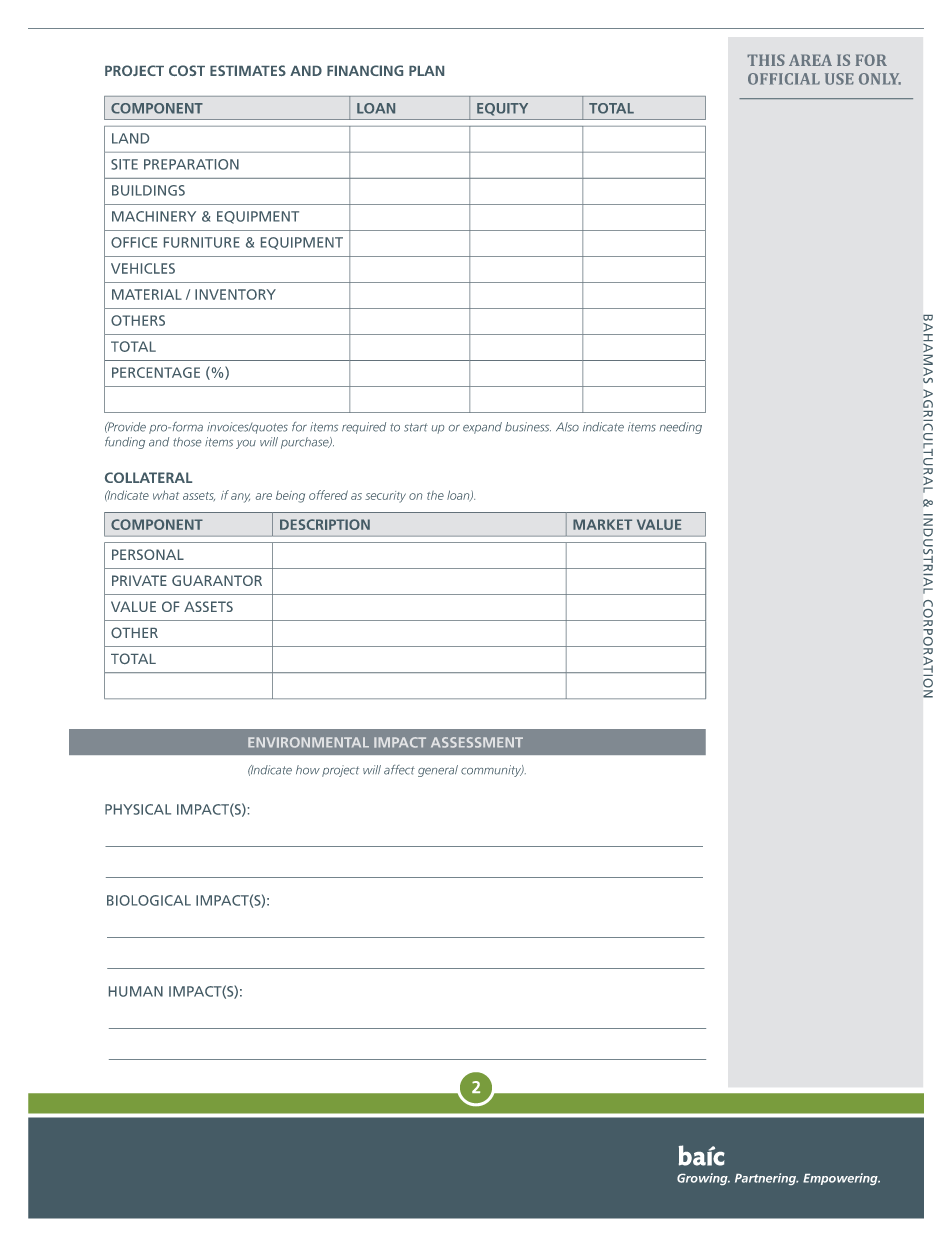 This screenshot has height=1233, width=952. What do you see at coordinates (477, 742) in the screenshot?
I see `ASSESSMENT` at bounding box center [477, 742].
